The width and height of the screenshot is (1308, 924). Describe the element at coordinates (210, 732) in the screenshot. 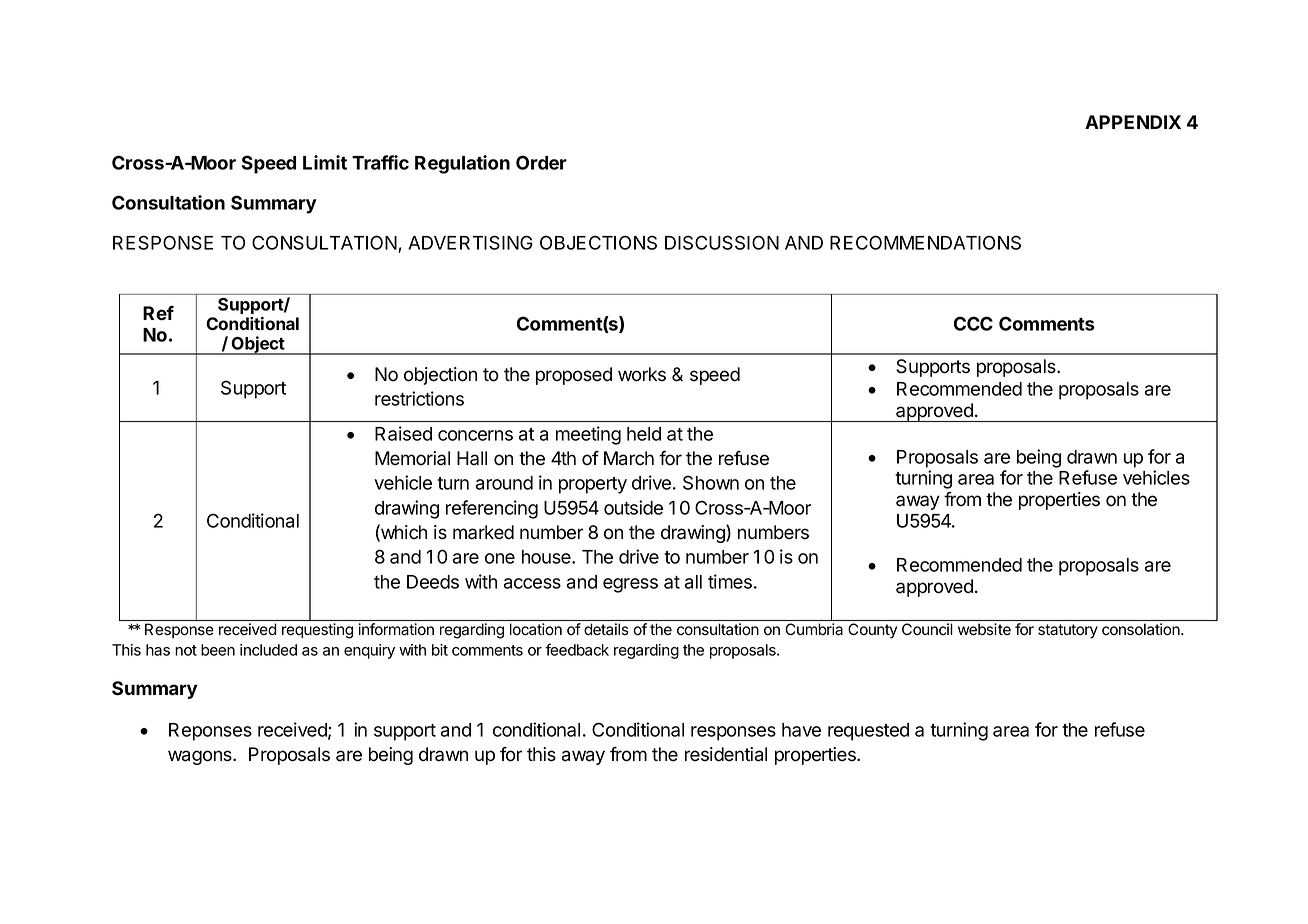

I see `Reponses` at that location.
